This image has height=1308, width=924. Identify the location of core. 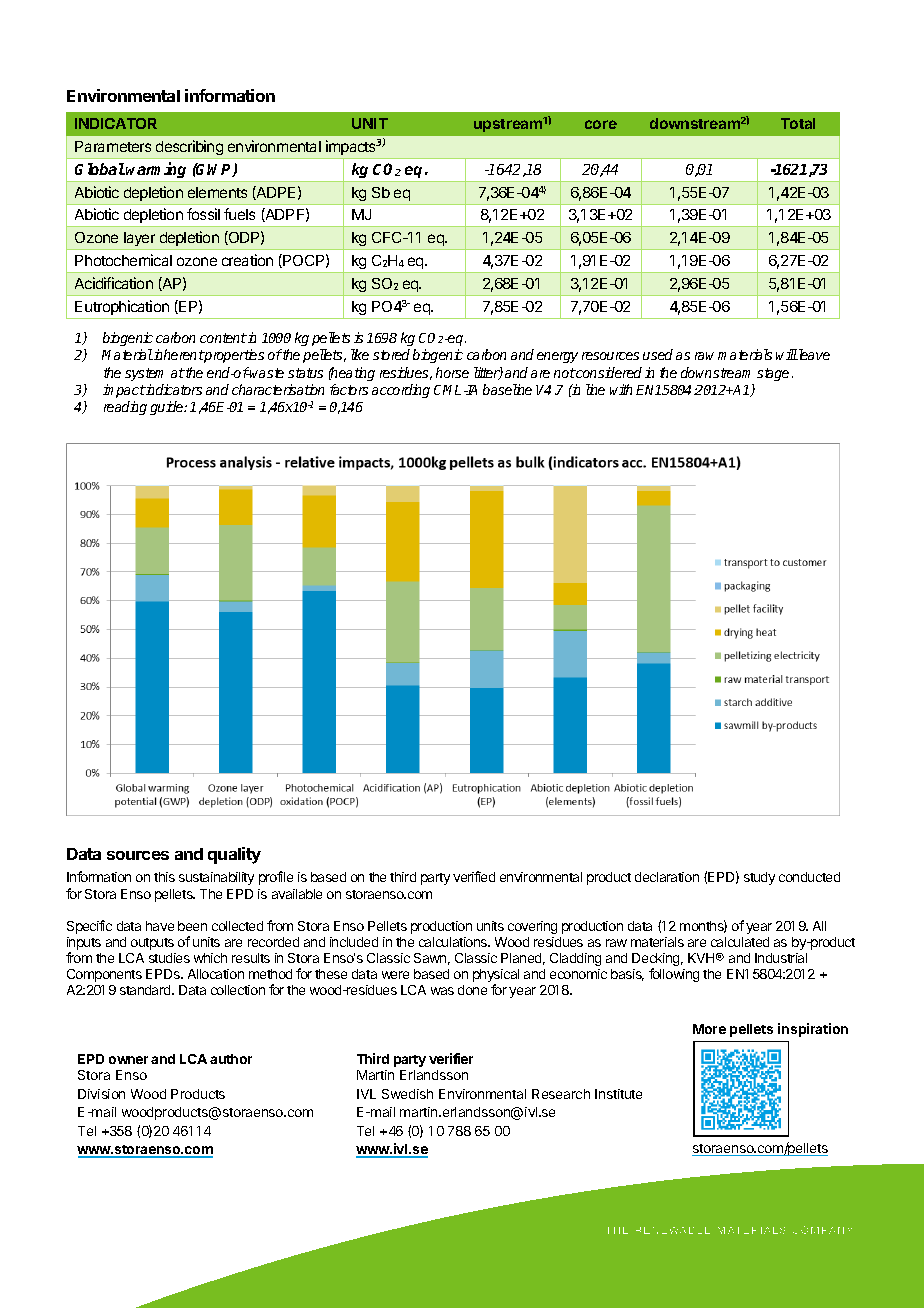
(601, 124).
